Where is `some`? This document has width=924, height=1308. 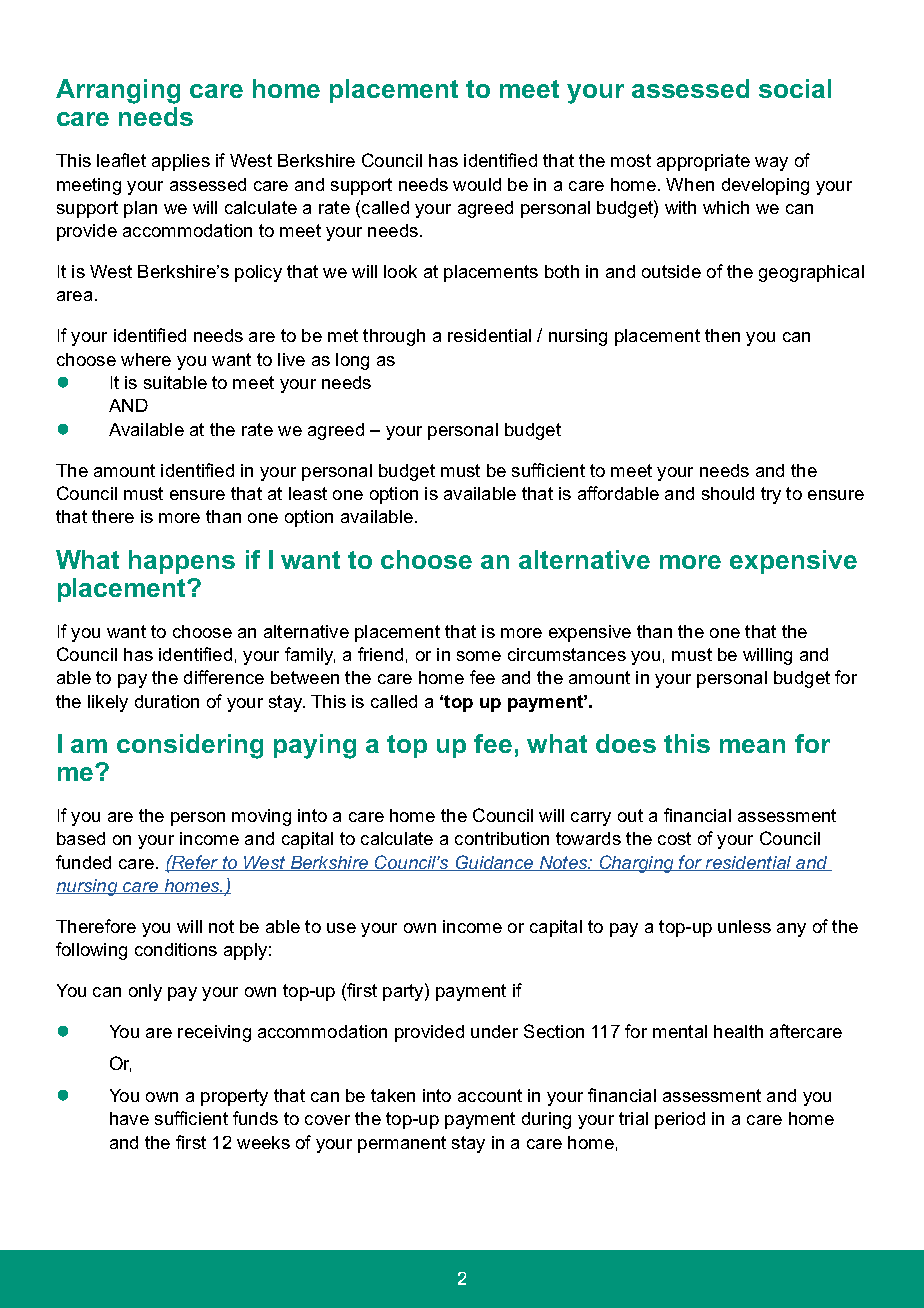
some is located at coordinates (479, 656).
